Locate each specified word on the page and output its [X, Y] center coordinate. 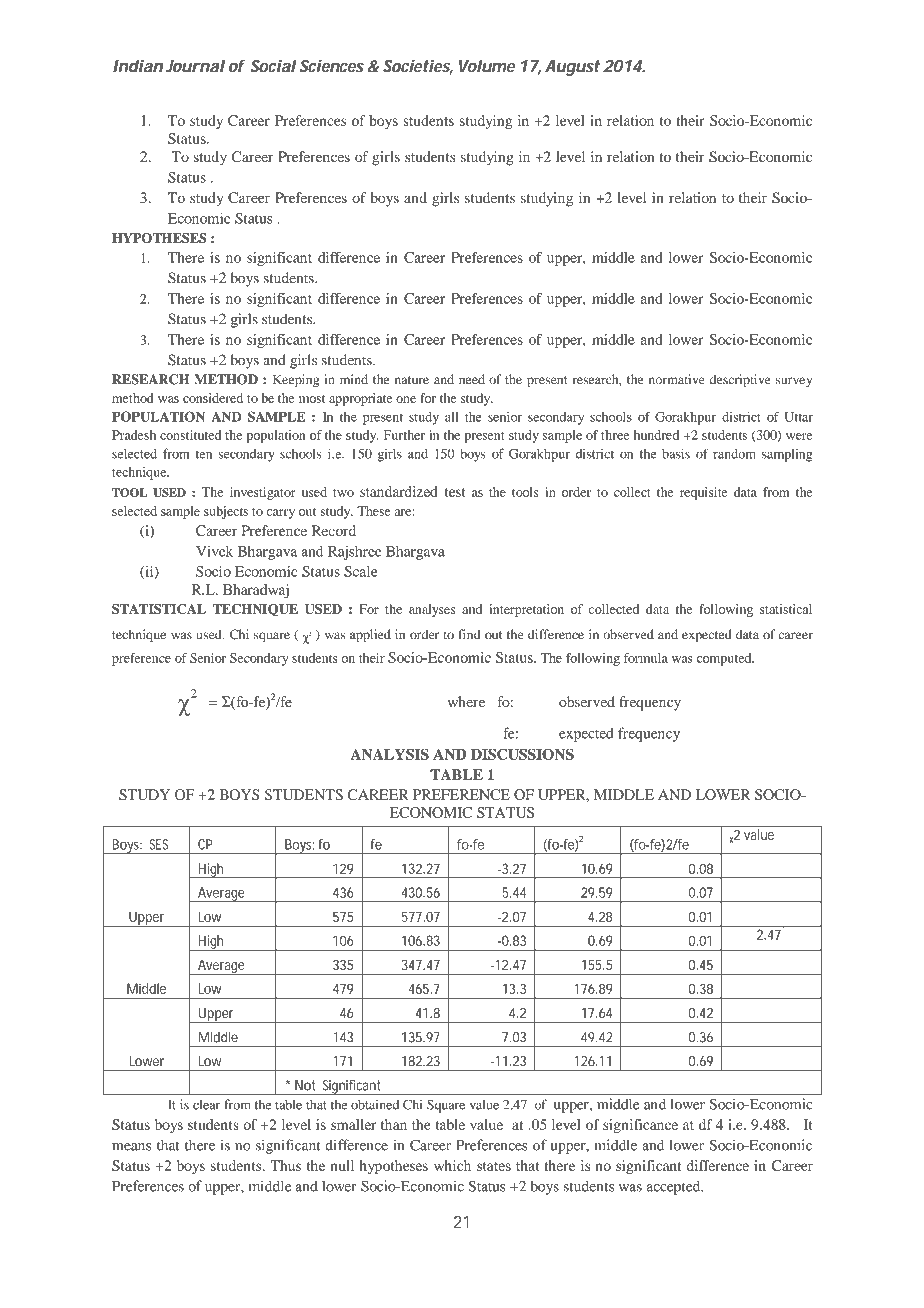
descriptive [740, 381]
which [452, 1165]
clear [206, 1105]
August [572, 68]
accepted [675, 1187]
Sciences [332, 66]
